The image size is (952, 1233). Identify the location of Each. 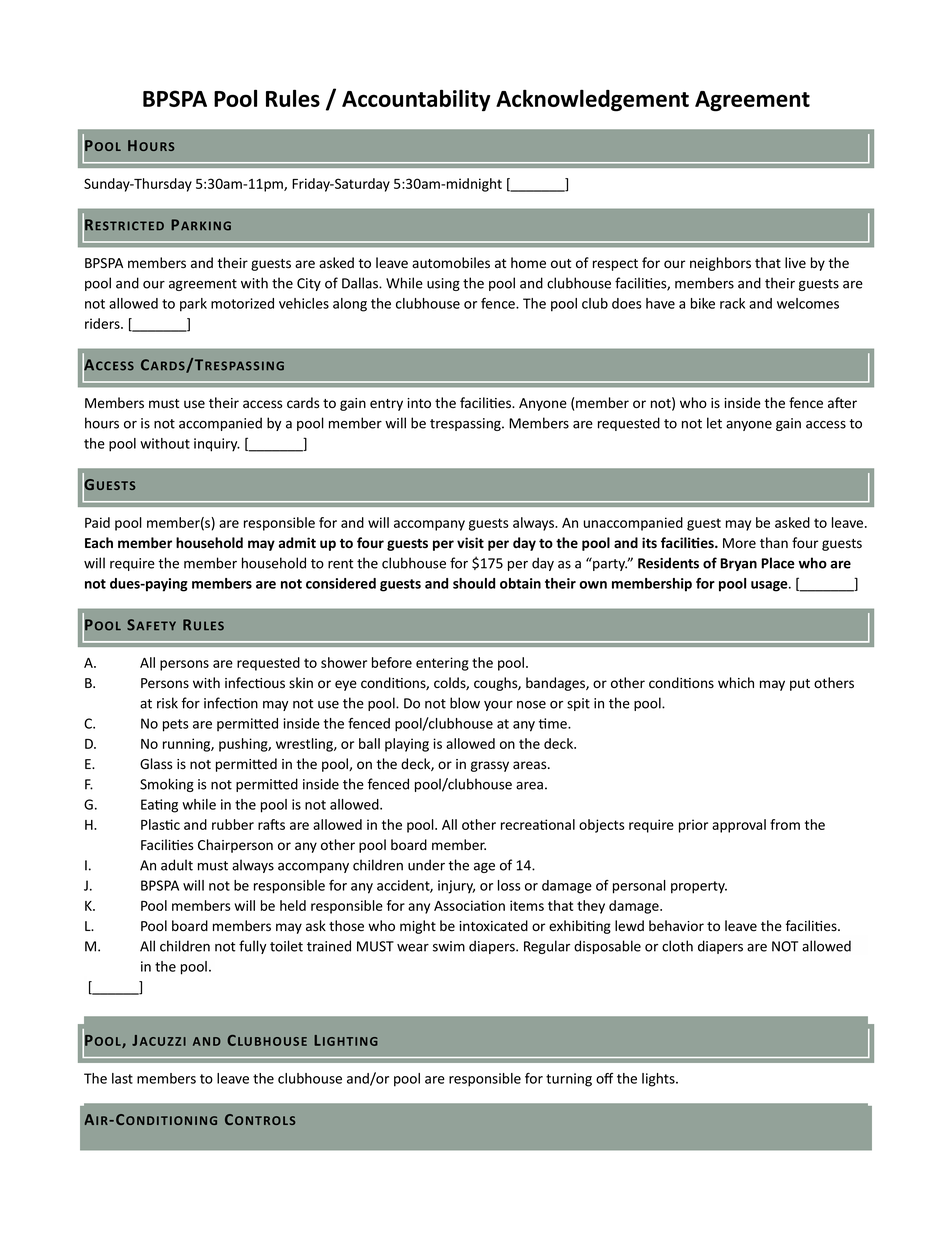
(99, 542).
